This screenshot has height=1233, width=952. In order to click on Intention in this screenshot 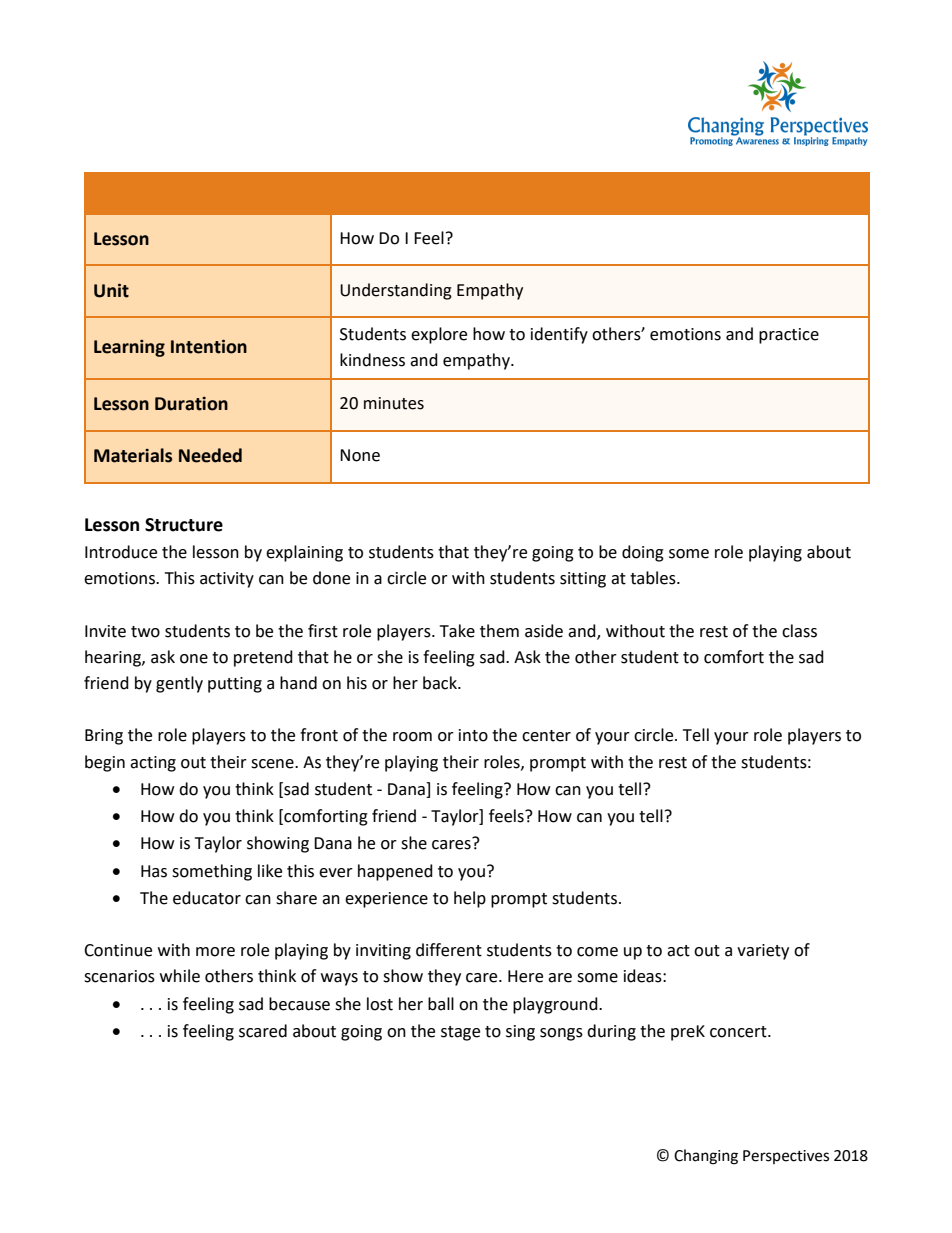, I will do `click(209, 346)`.
